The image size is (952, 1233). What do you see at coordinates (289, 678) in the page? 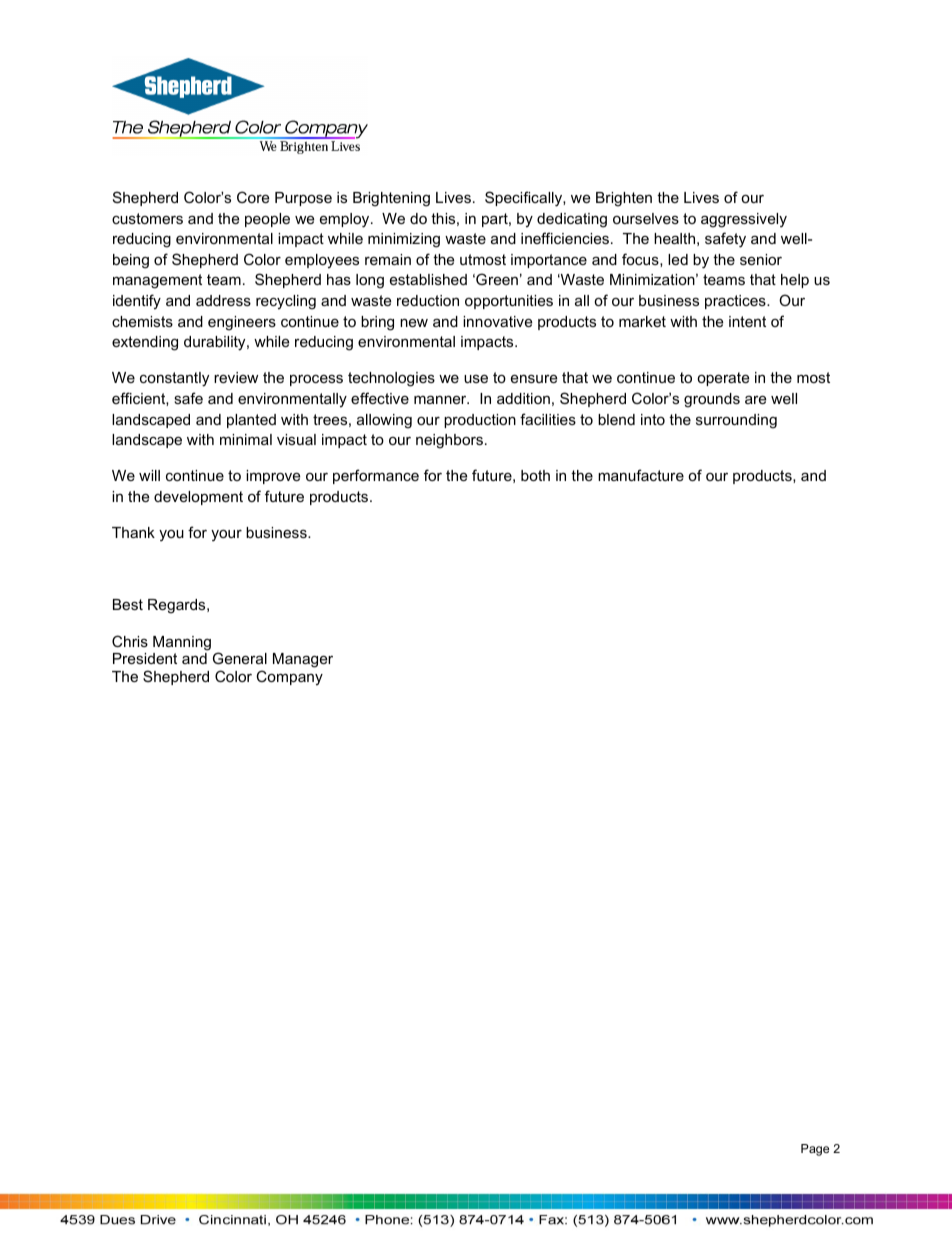
I see `Company` at bounding box center [289, 678].
